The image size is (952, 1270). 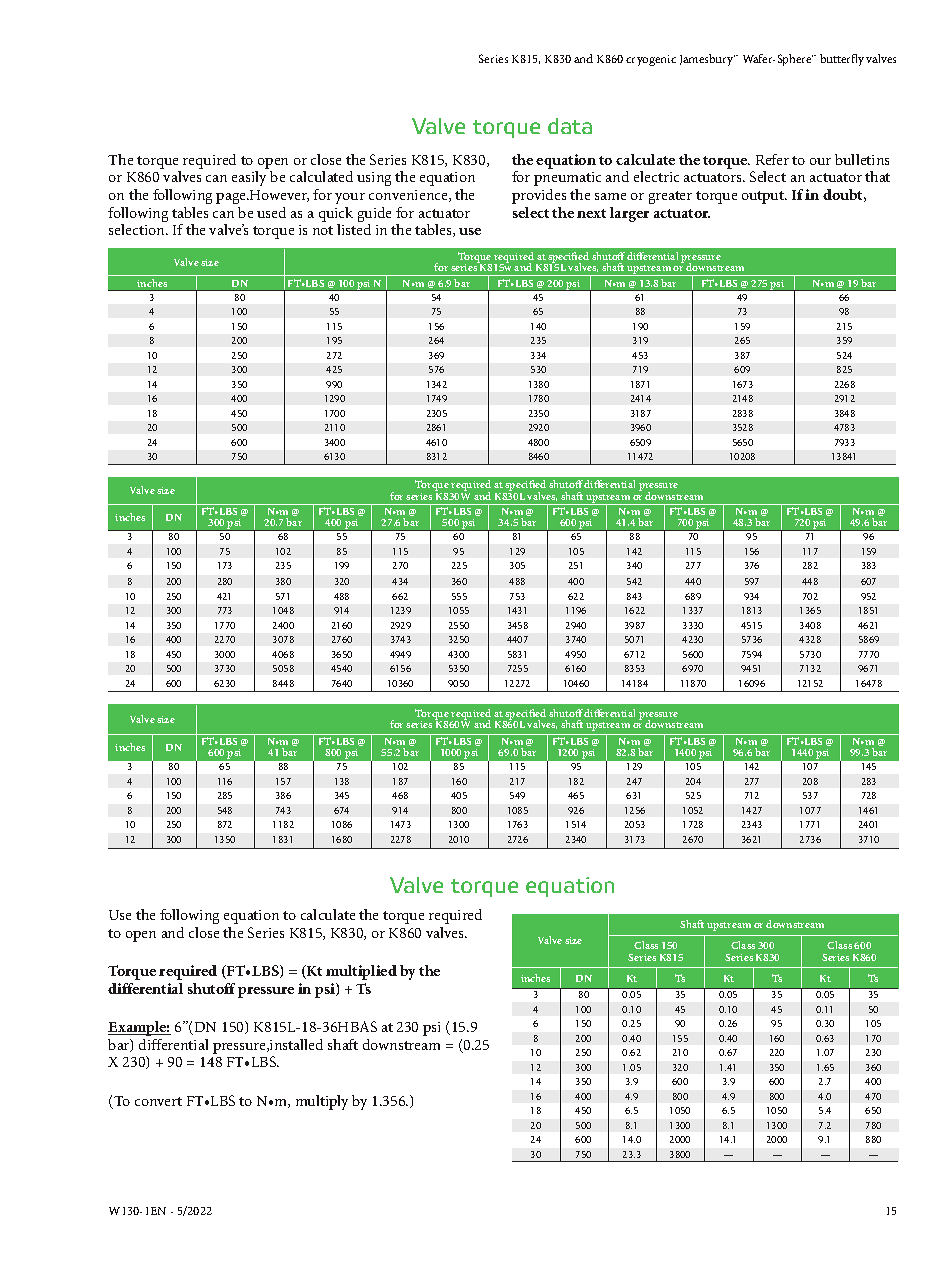 What do you see at coordinates (158, 1101) in the screenshot?
I see `convert` at bounding box center [158, 1101].
